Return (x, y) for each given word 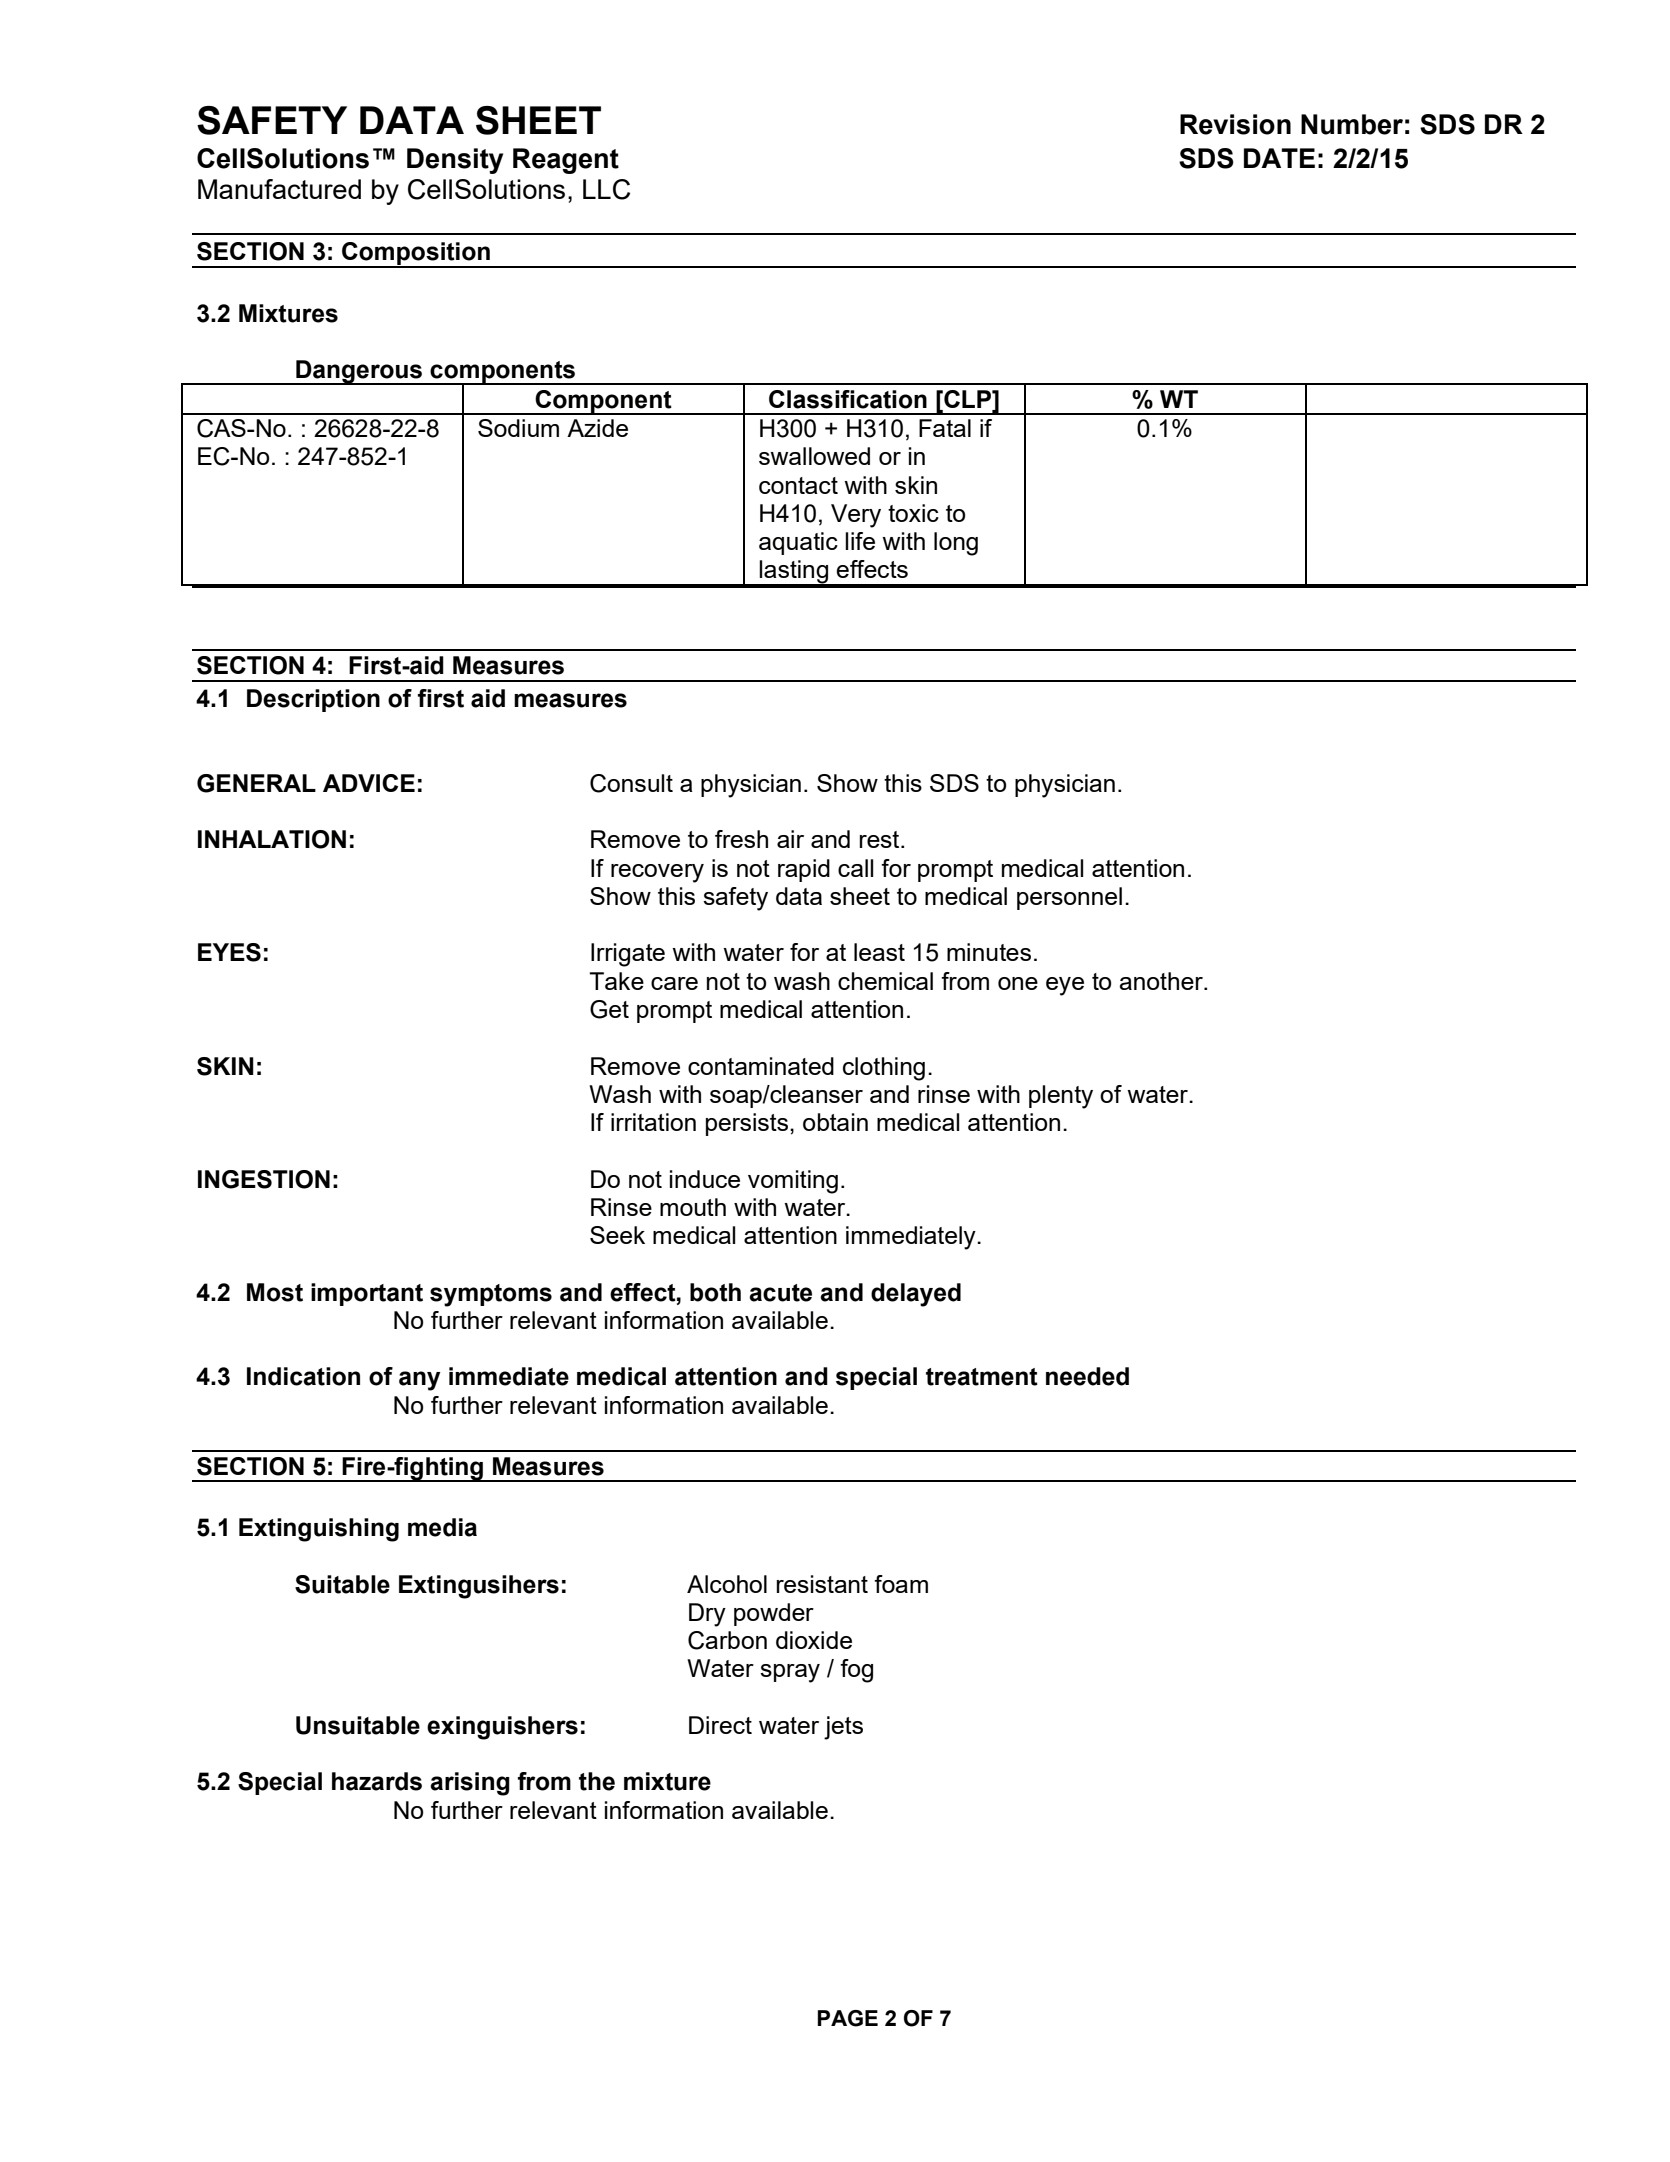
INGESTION (264, 1179)
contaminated (761, 1066)
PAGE (848, 2018)
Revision (1235, 124)
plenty (1061, 1097)
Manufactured (279, 189)
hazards (377, 1781)
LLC (606, 189)
